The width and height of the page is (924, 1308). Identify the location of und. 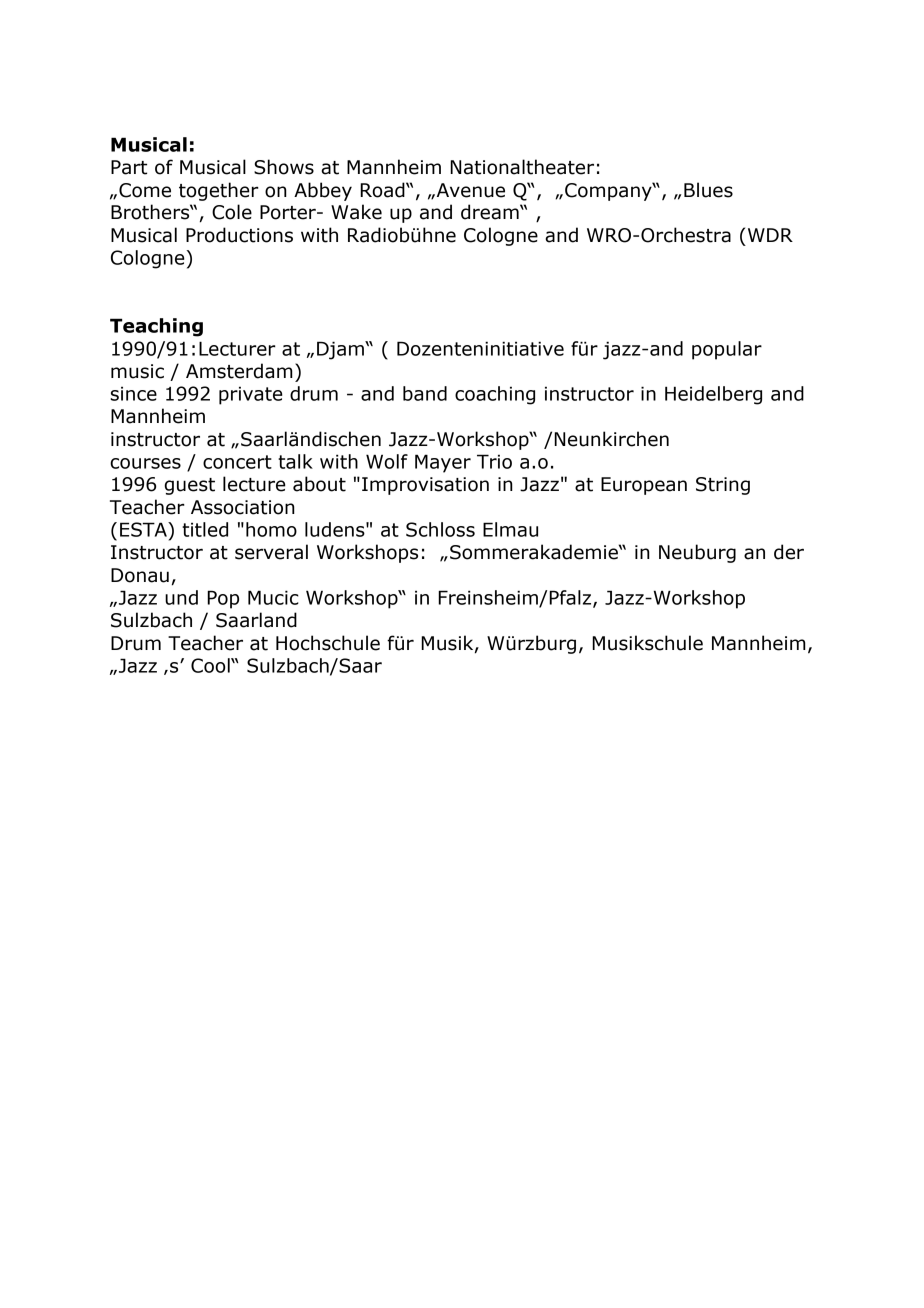
(181, 597).
